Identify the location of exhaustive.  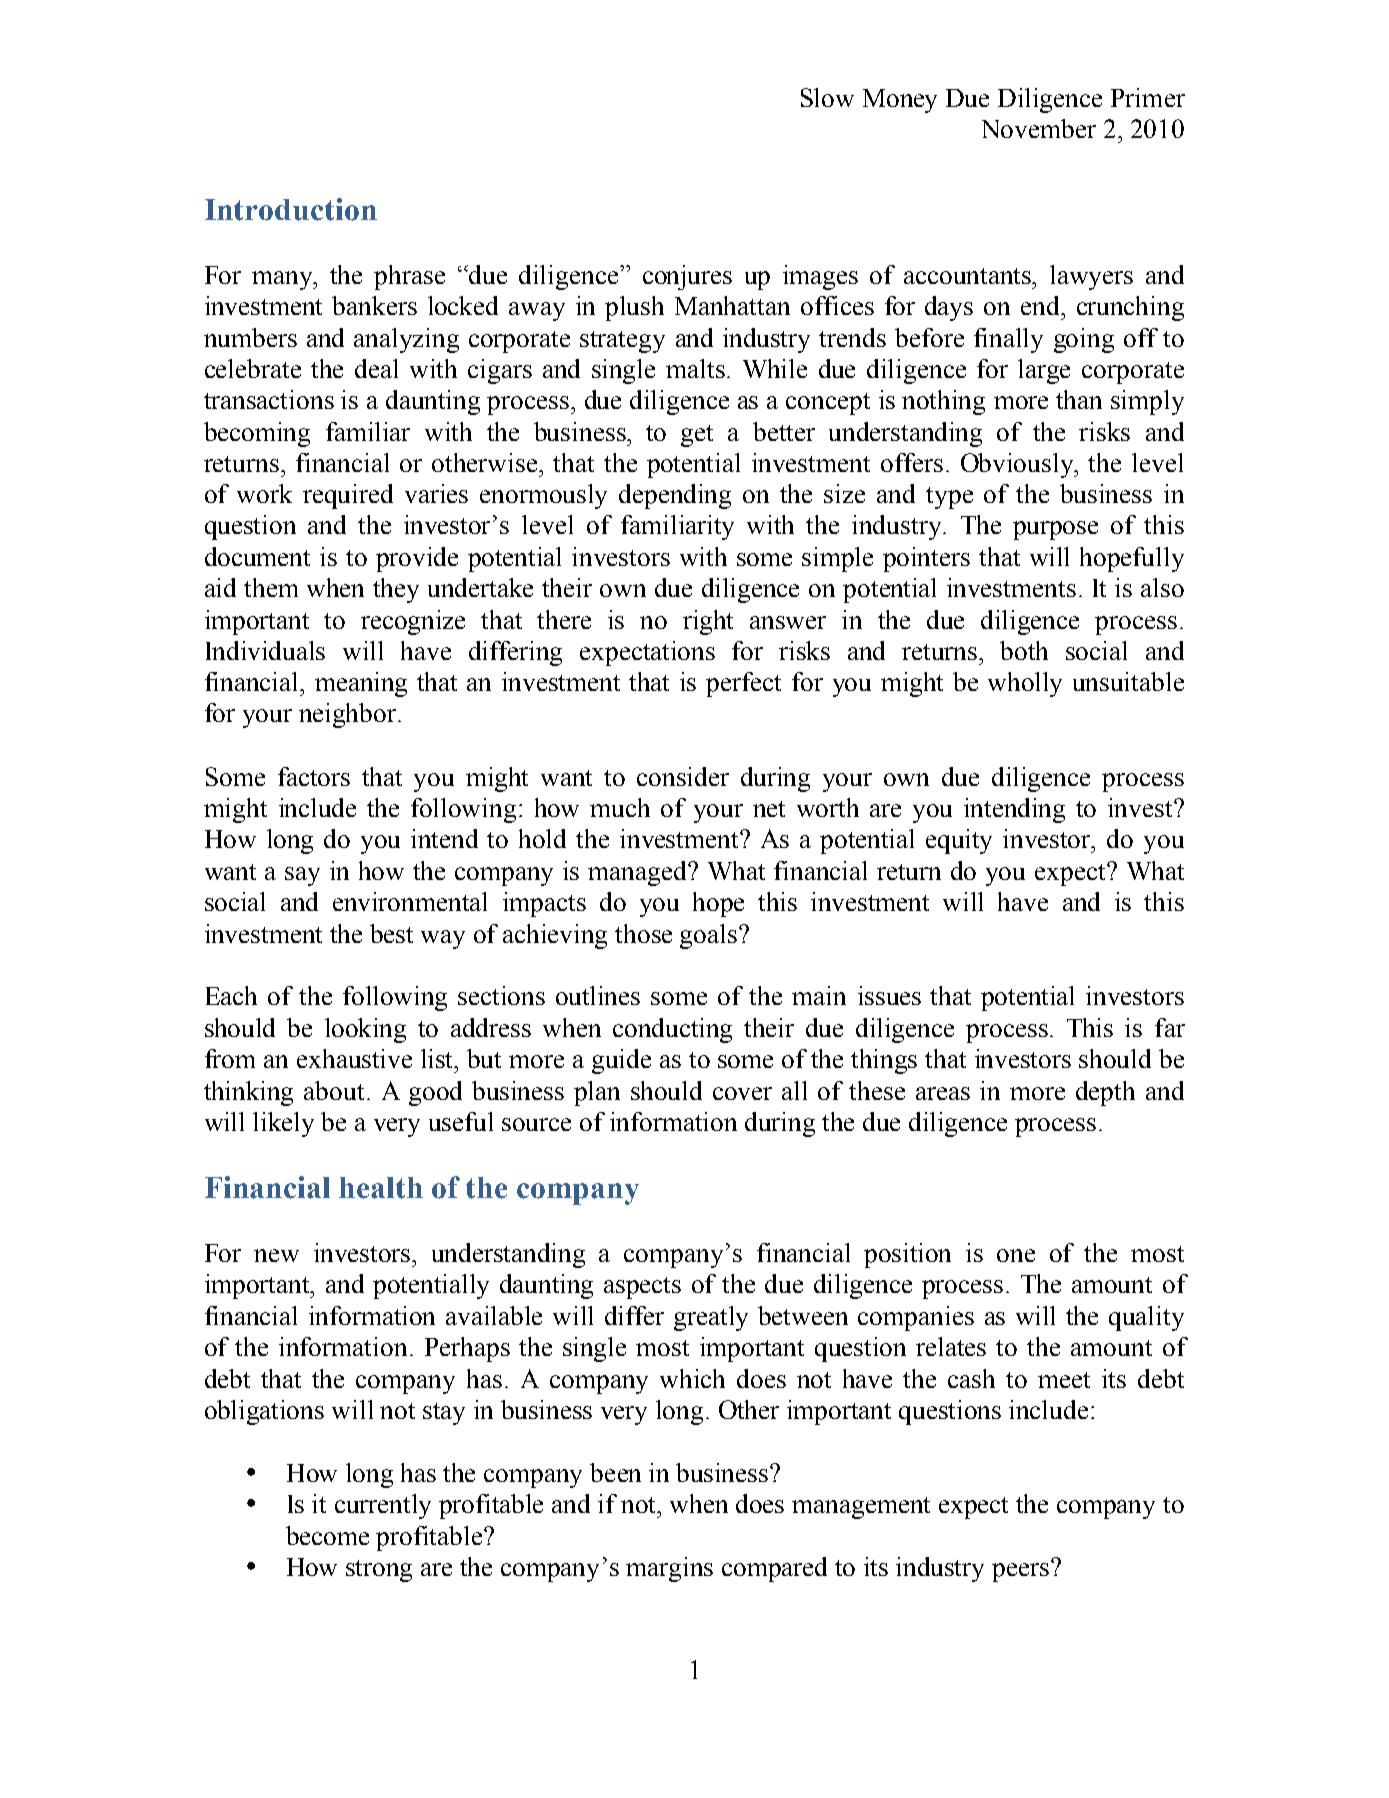
(354, 1058).
